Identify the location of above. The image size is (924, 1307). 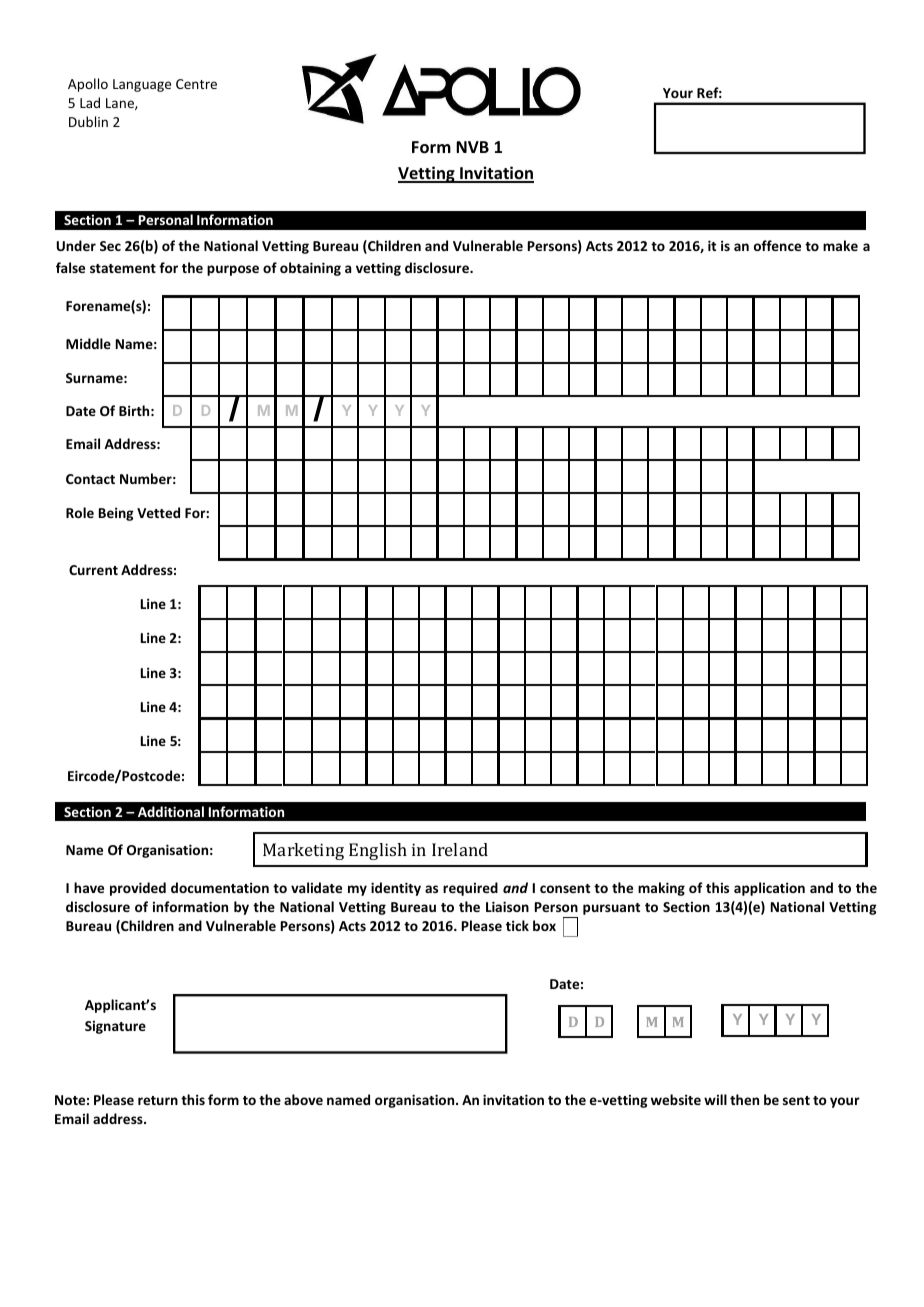
(303, 1099).
